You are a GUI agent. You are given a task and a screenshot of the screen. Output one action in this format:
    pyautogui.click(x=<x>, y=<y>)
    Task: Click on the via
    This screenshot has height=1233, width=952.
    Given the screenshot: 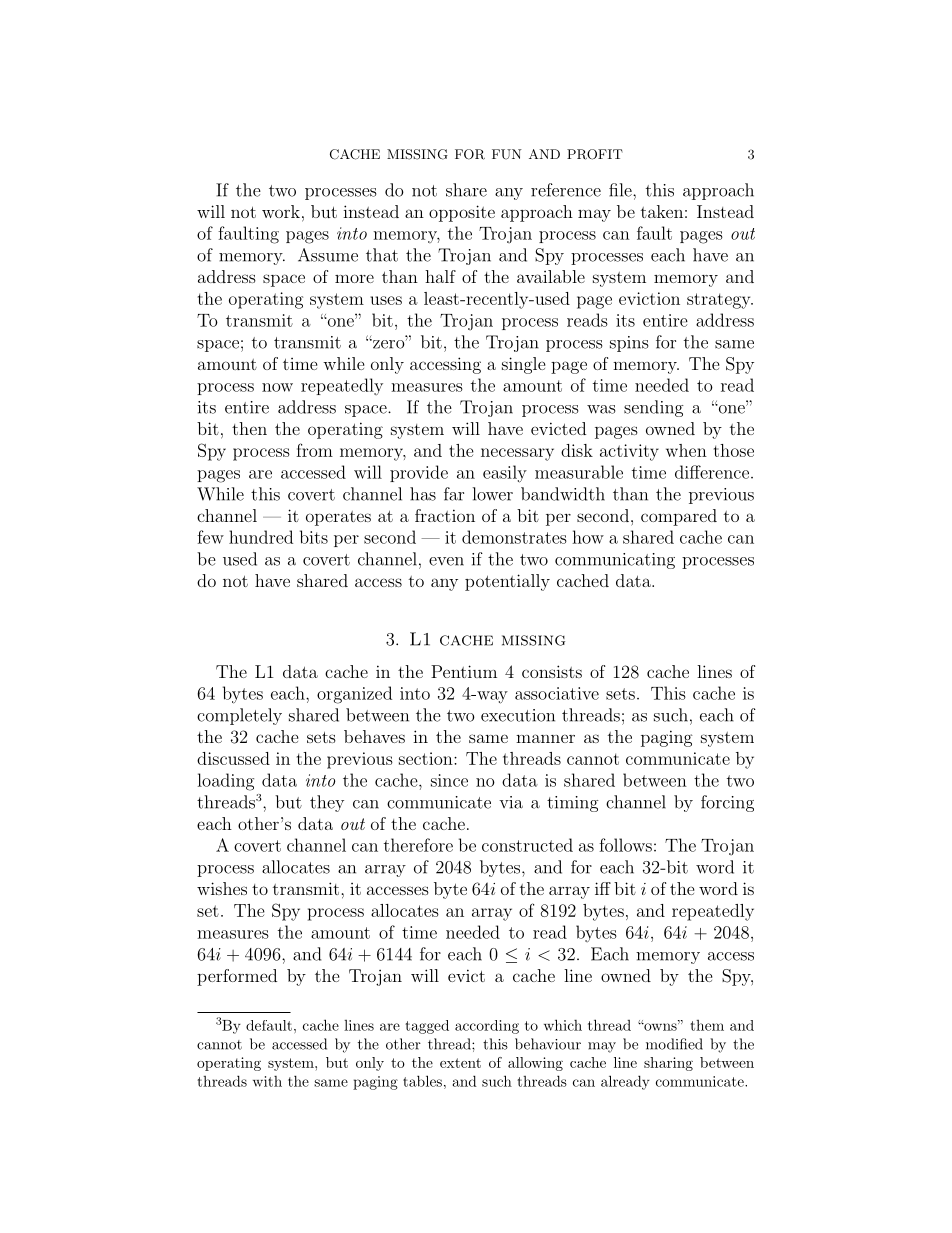 What is the action you would take?
    pyautogui.click(x=511, y=802)
